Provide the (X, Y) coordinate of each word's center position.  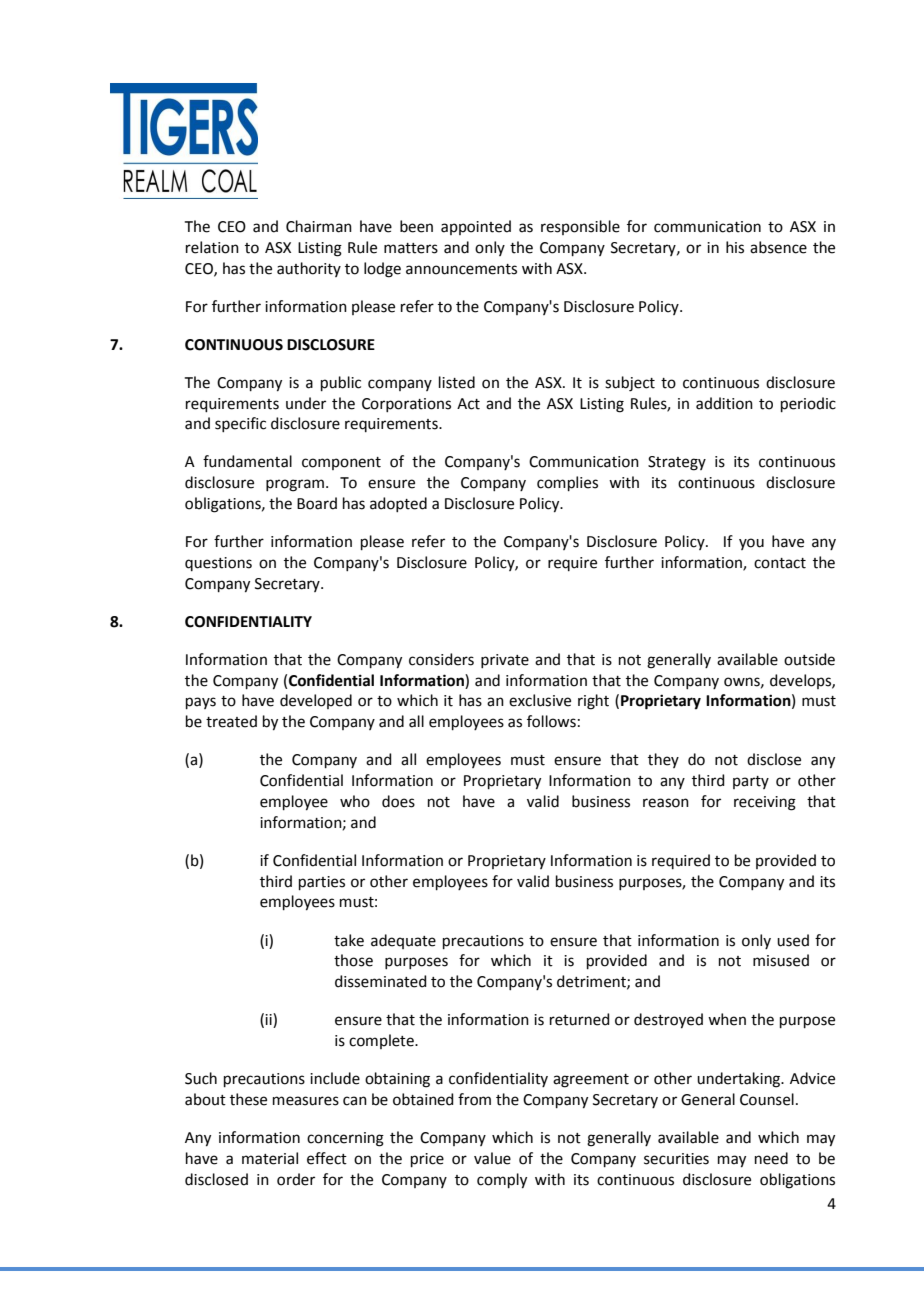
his (735, 247)
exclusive (540, 700)
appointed (476, 227)
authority (309, 269)
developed (316, 701)
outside (809, 659)
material (270, 1158)
